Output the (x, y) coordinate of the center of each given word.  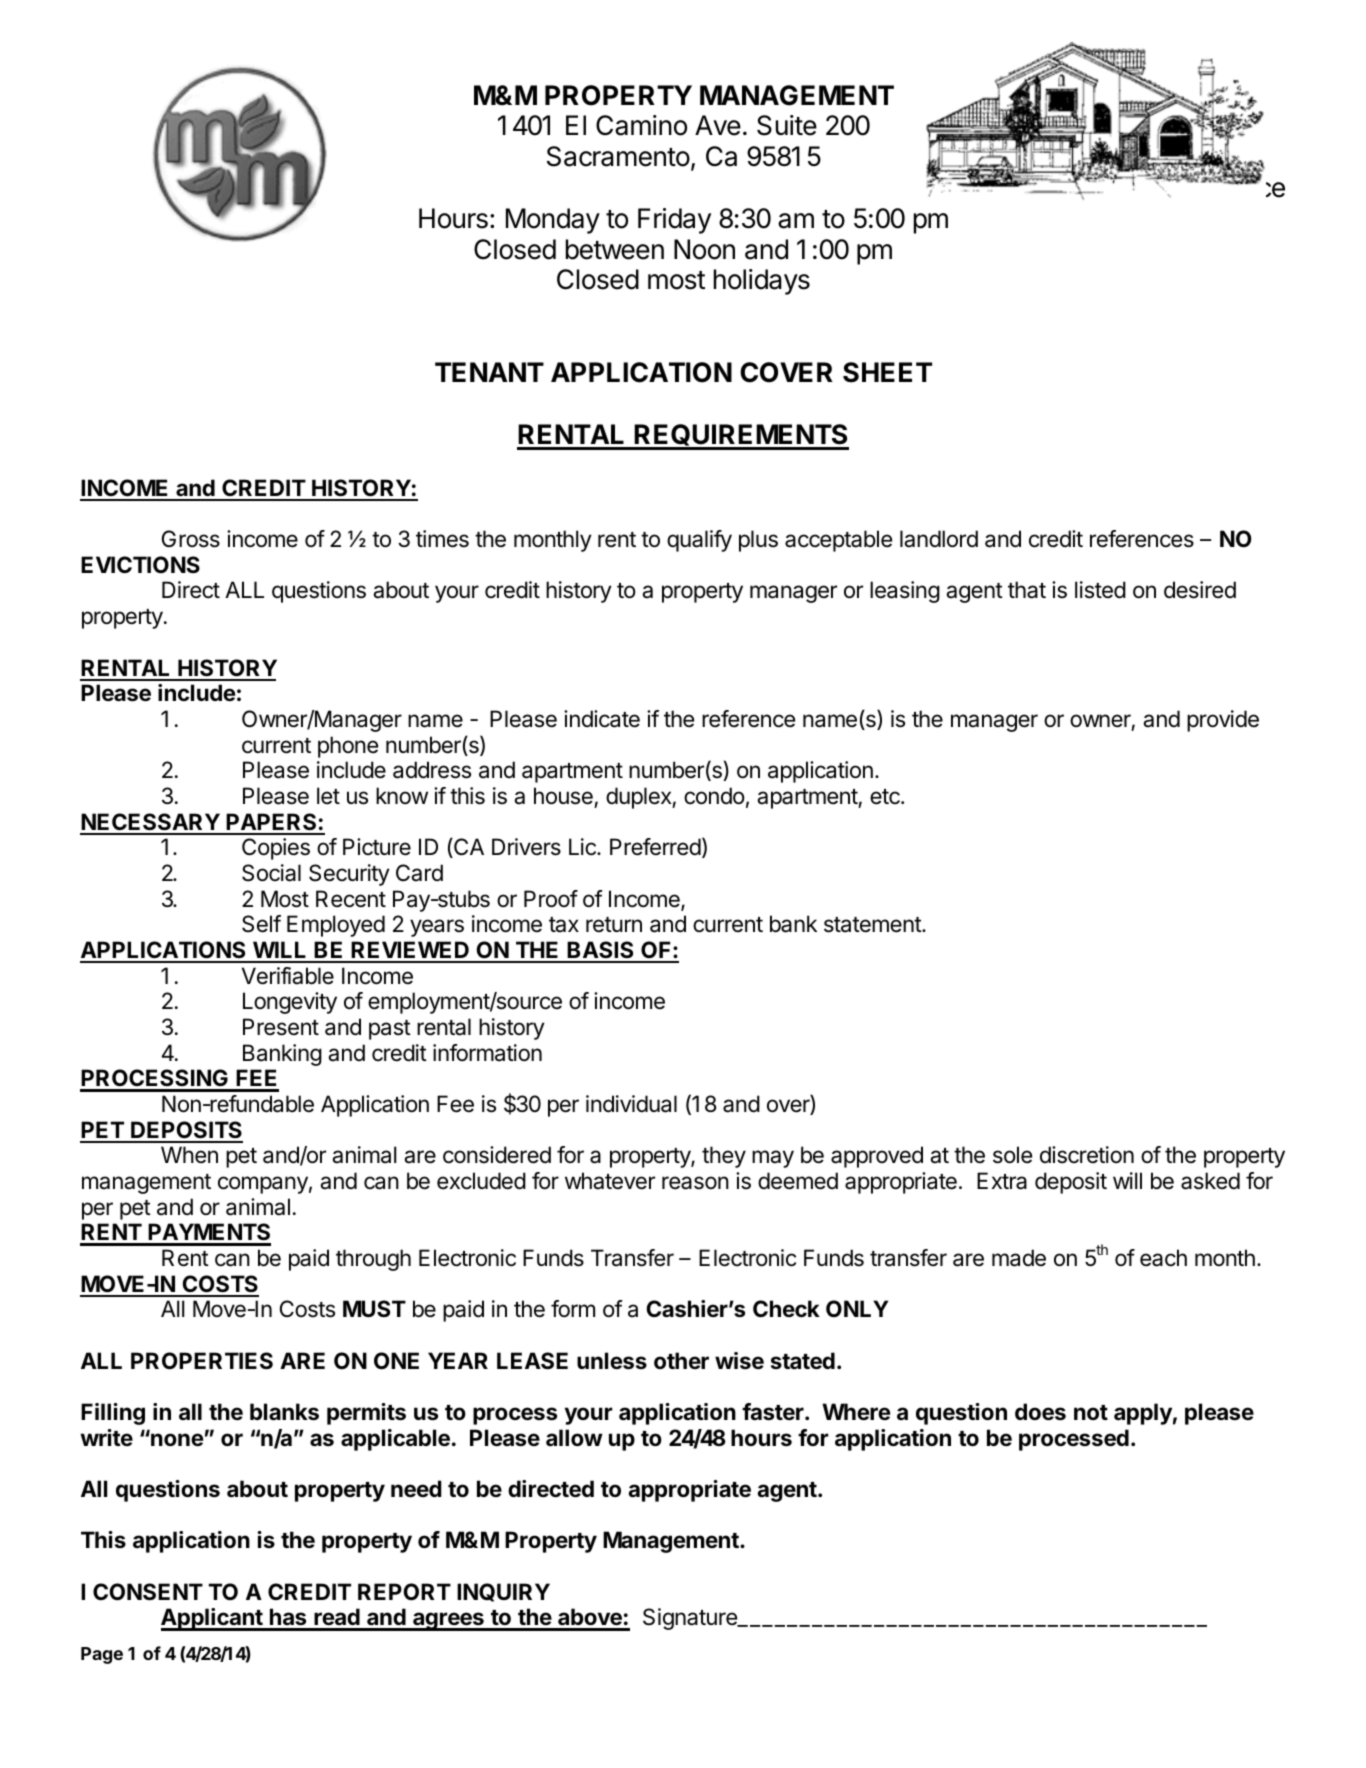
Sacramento (618, 156)
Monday (553, 221)
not (1091, 1412)
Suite (787, 125)
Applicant (212, 1619)
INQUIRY (503, 1592)
